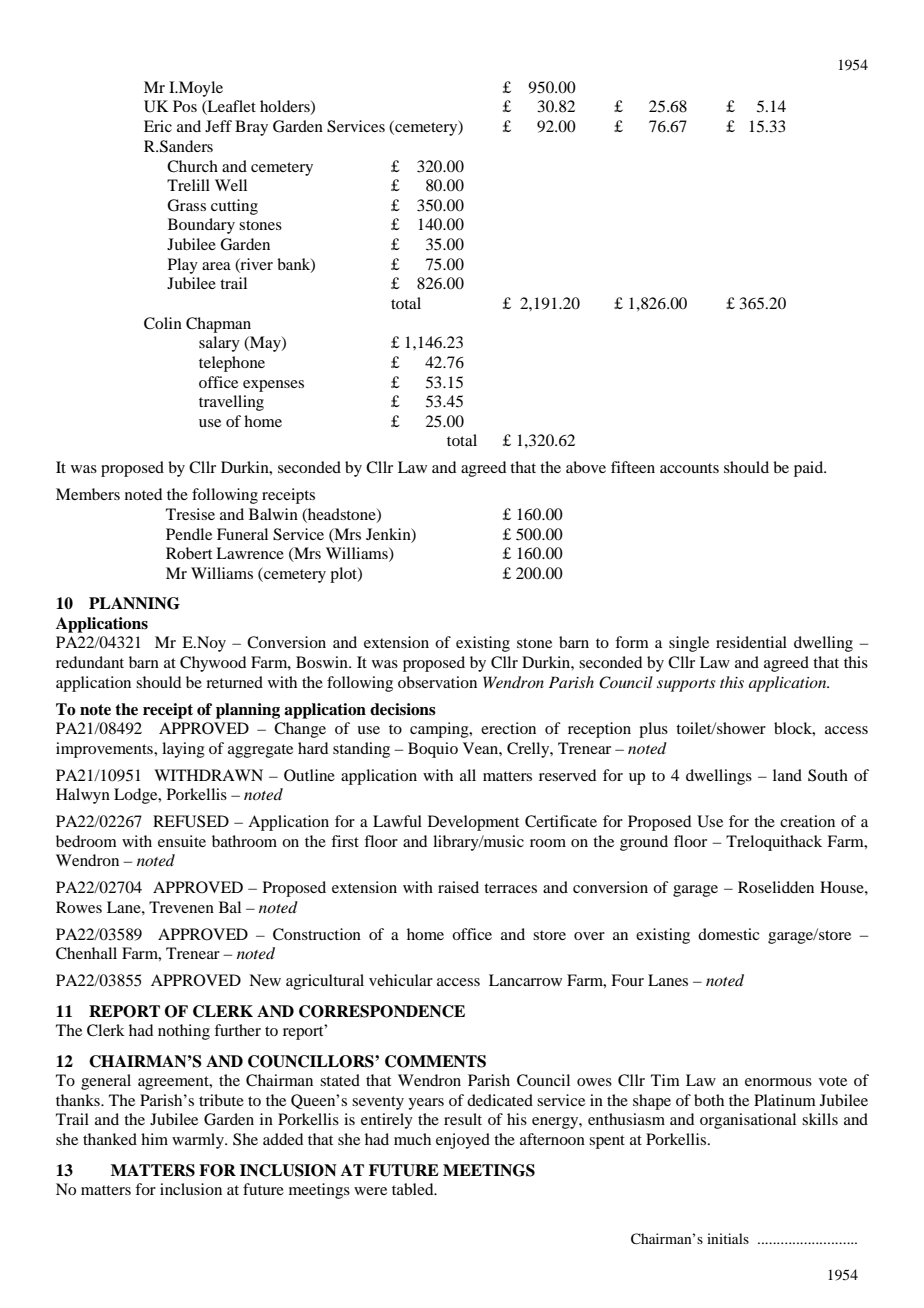 Image resolution: width=924 pixels, height=1308 pixels. I want to click on Pendle, so click(189, 534).
